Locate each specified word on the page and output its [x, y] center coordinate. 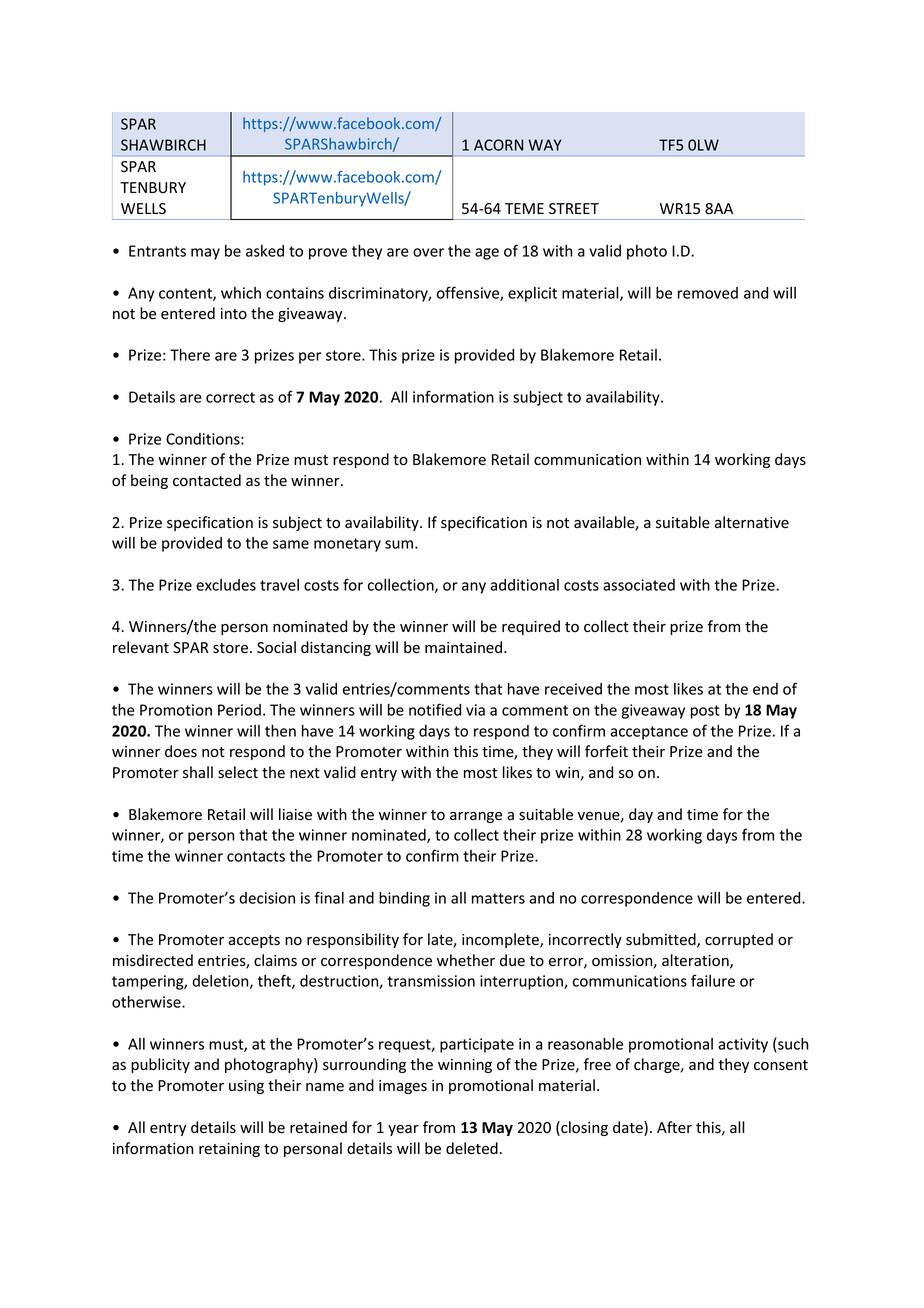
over [428, 252]
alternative [752, 522]
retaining [229, 1150]
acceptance [649, 733]
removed [708, 293]
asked [265, 251]
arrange [476, 817]
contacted [207, 480]
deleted [472, 1148]
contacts [256, 856]
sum [399, 544]
